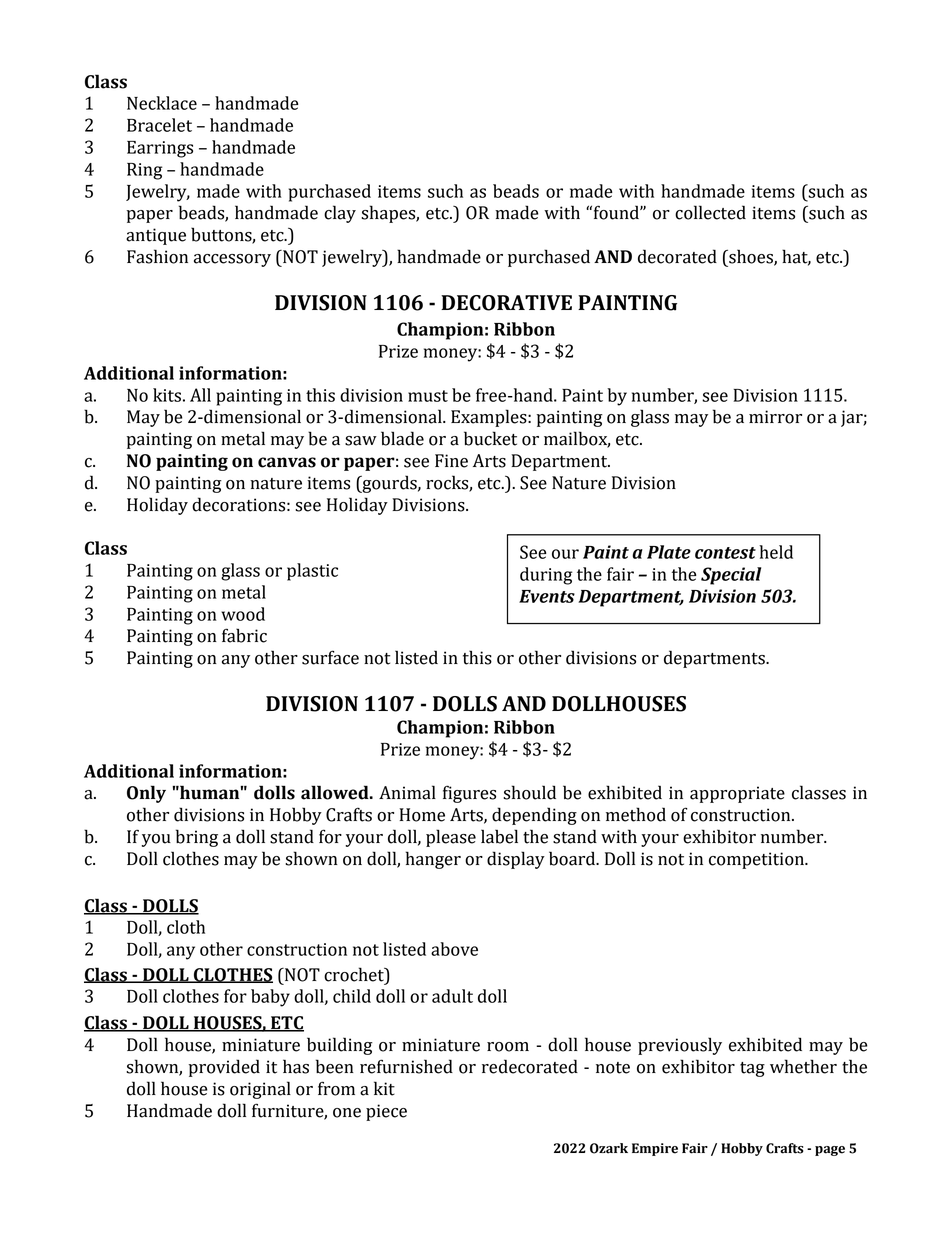 This screenshot has width=952, height=1233. I want to click on accessory, so click(232, 260).
